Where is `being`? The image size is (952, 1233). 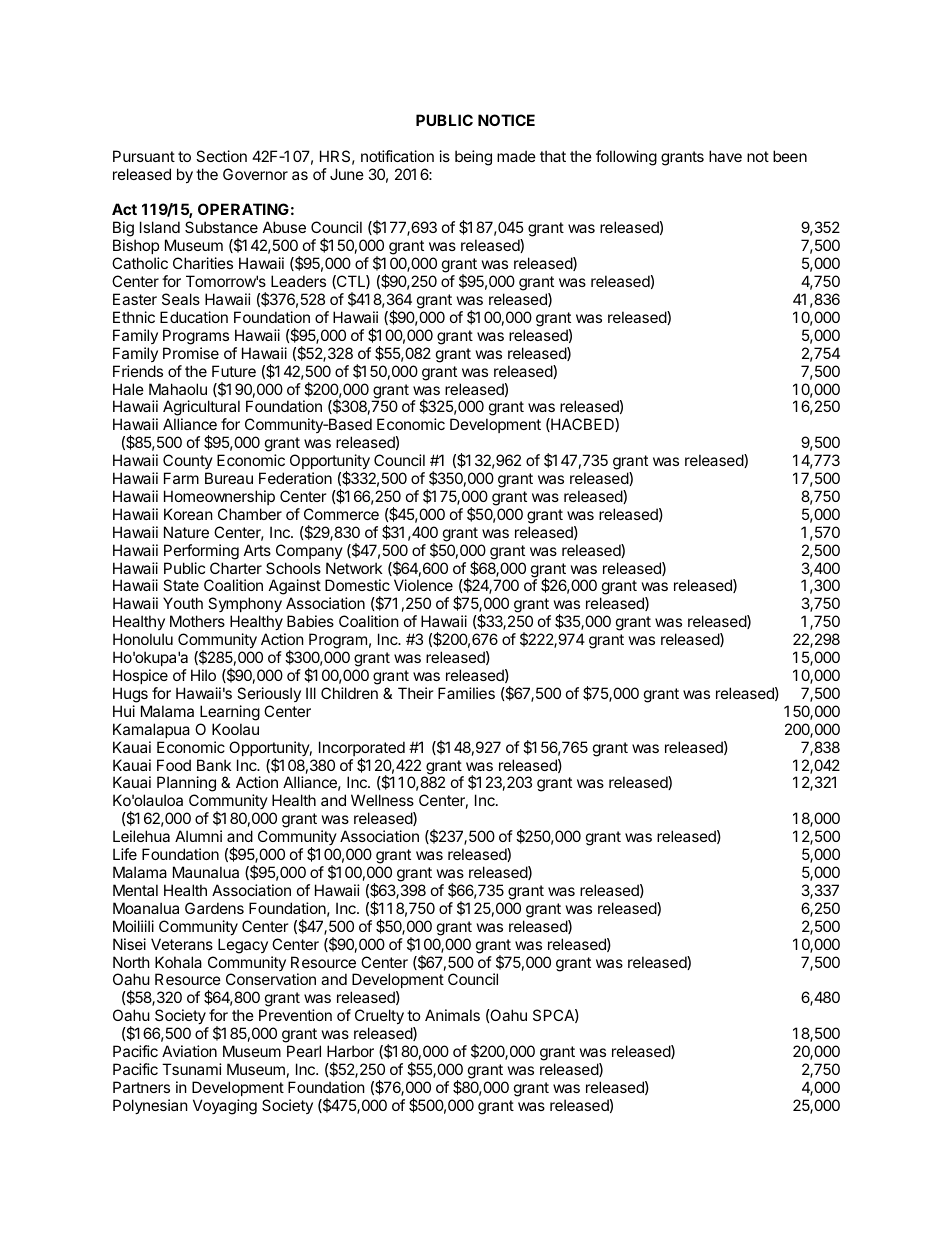 being is located at coordinates (473, 158).
